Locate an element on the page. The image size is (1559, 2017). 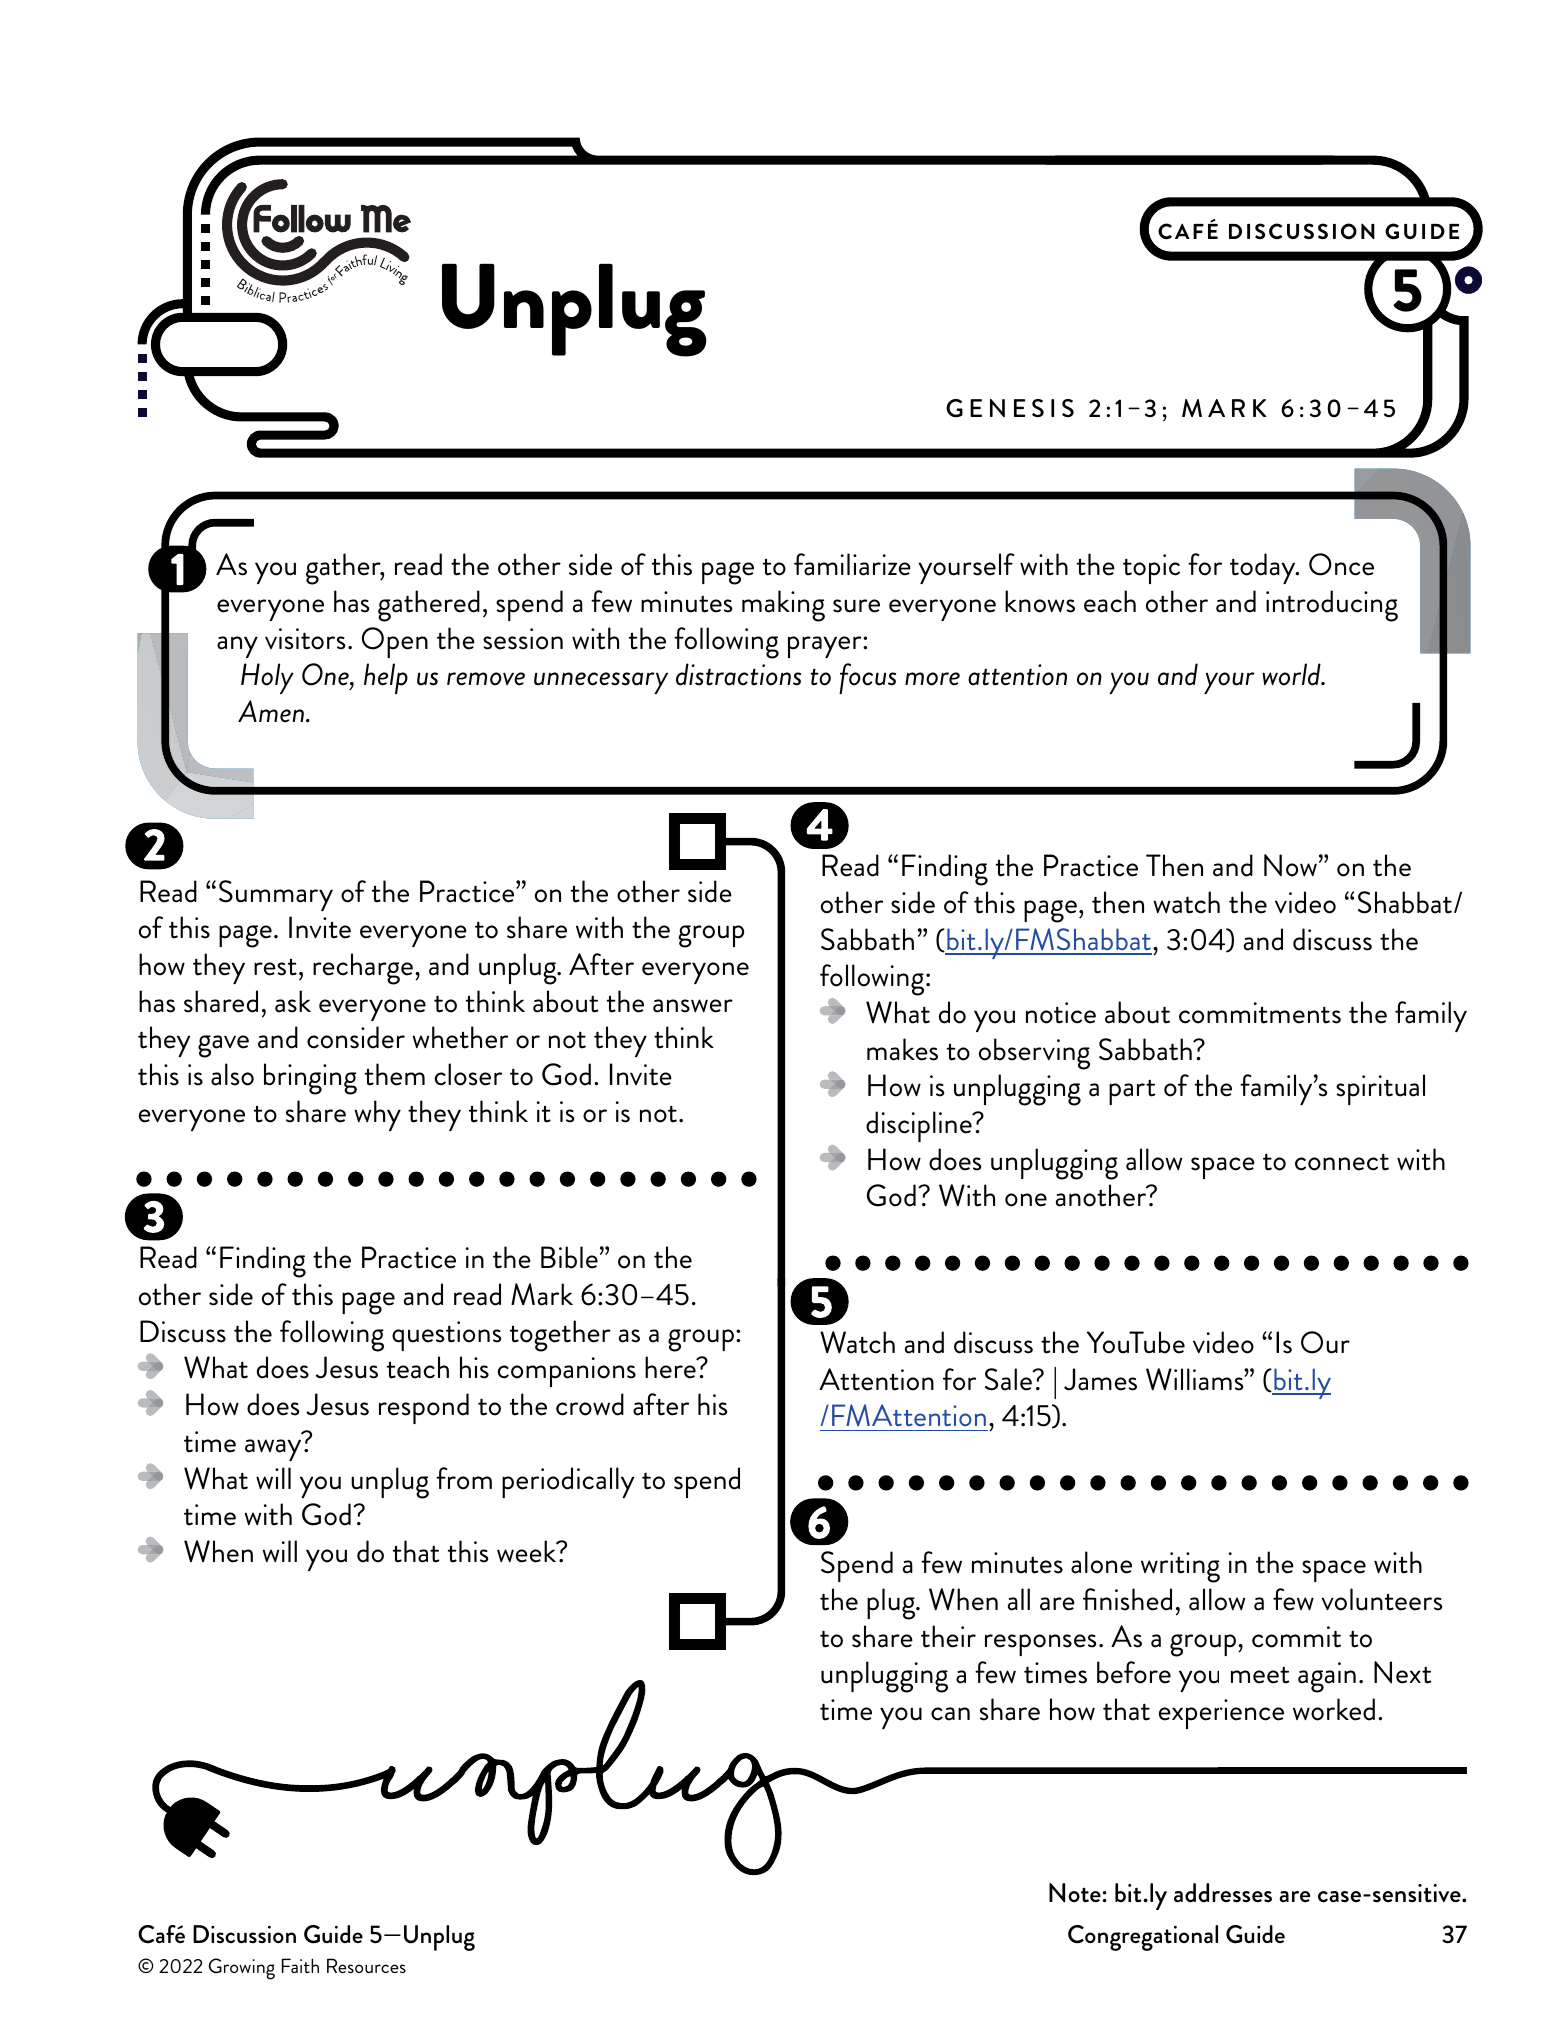
Open is located at coordinates (395, 642).
